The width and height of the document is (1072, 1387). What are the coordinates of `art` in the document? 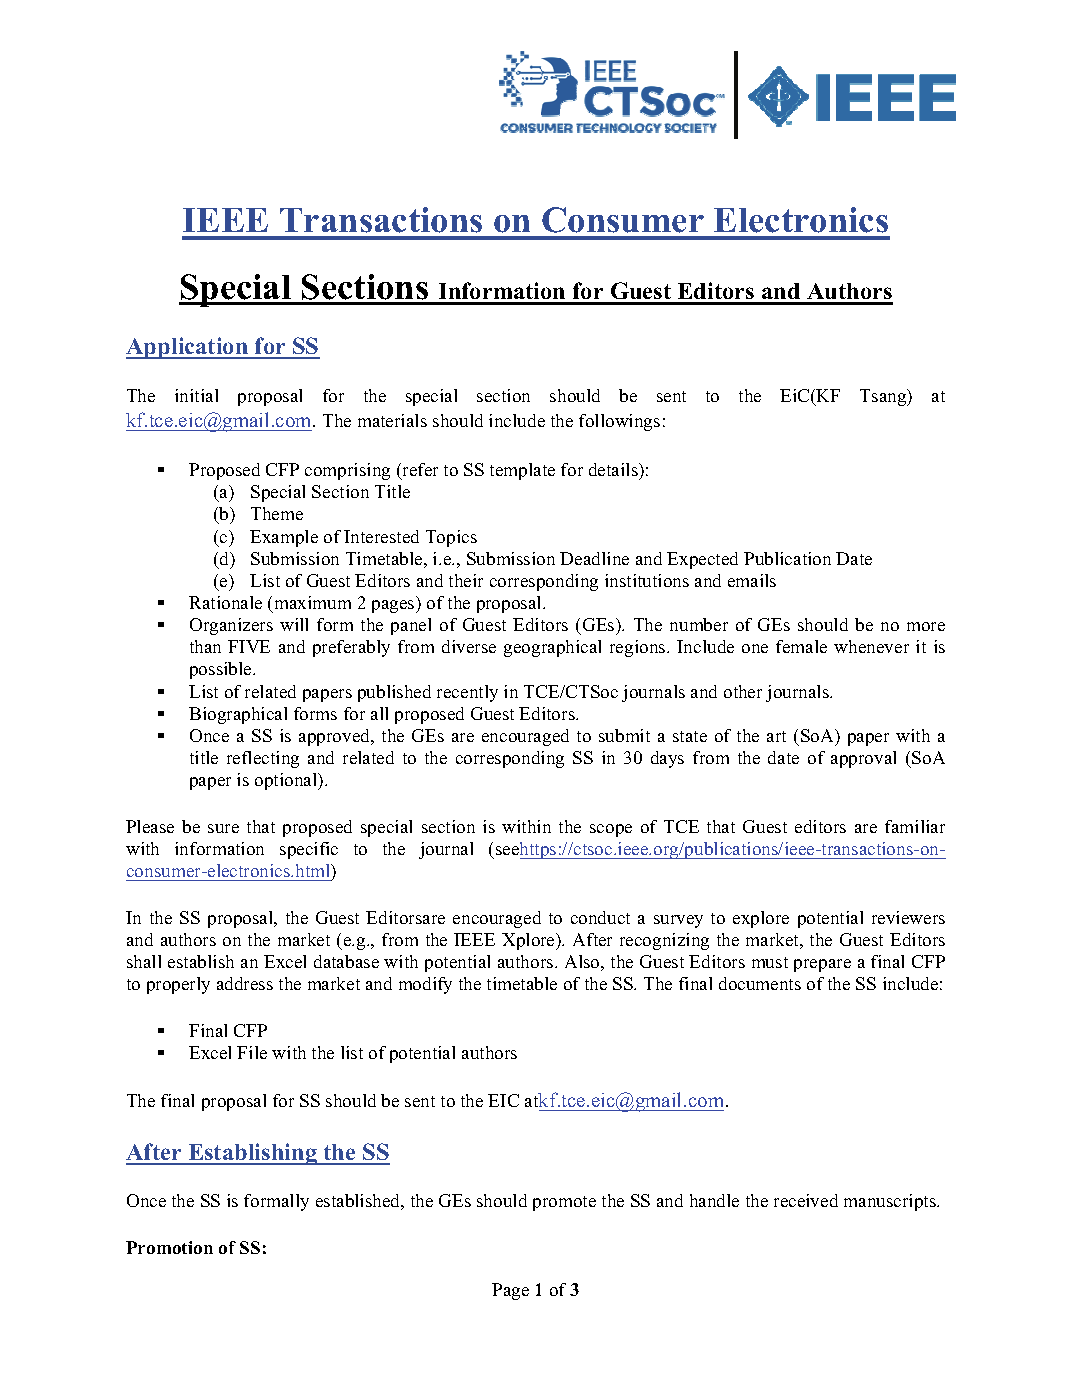 It's located at (776, 736).
